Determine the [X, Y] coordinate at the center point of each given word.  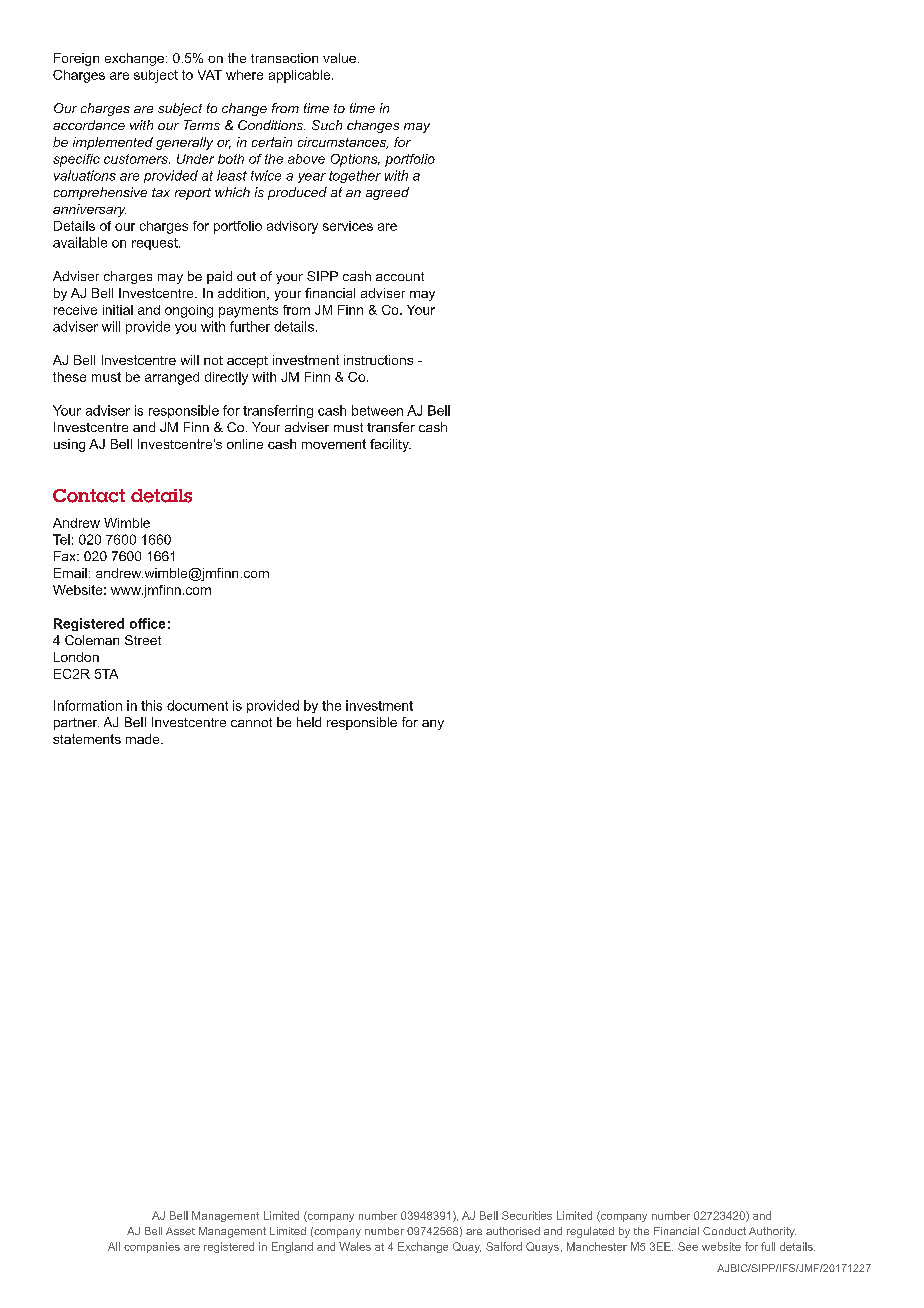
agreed [387, 193]
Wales [355, 1246]
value [339, 58]
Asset [180, 1231]
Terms [202, 125]
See [688, 1246]
